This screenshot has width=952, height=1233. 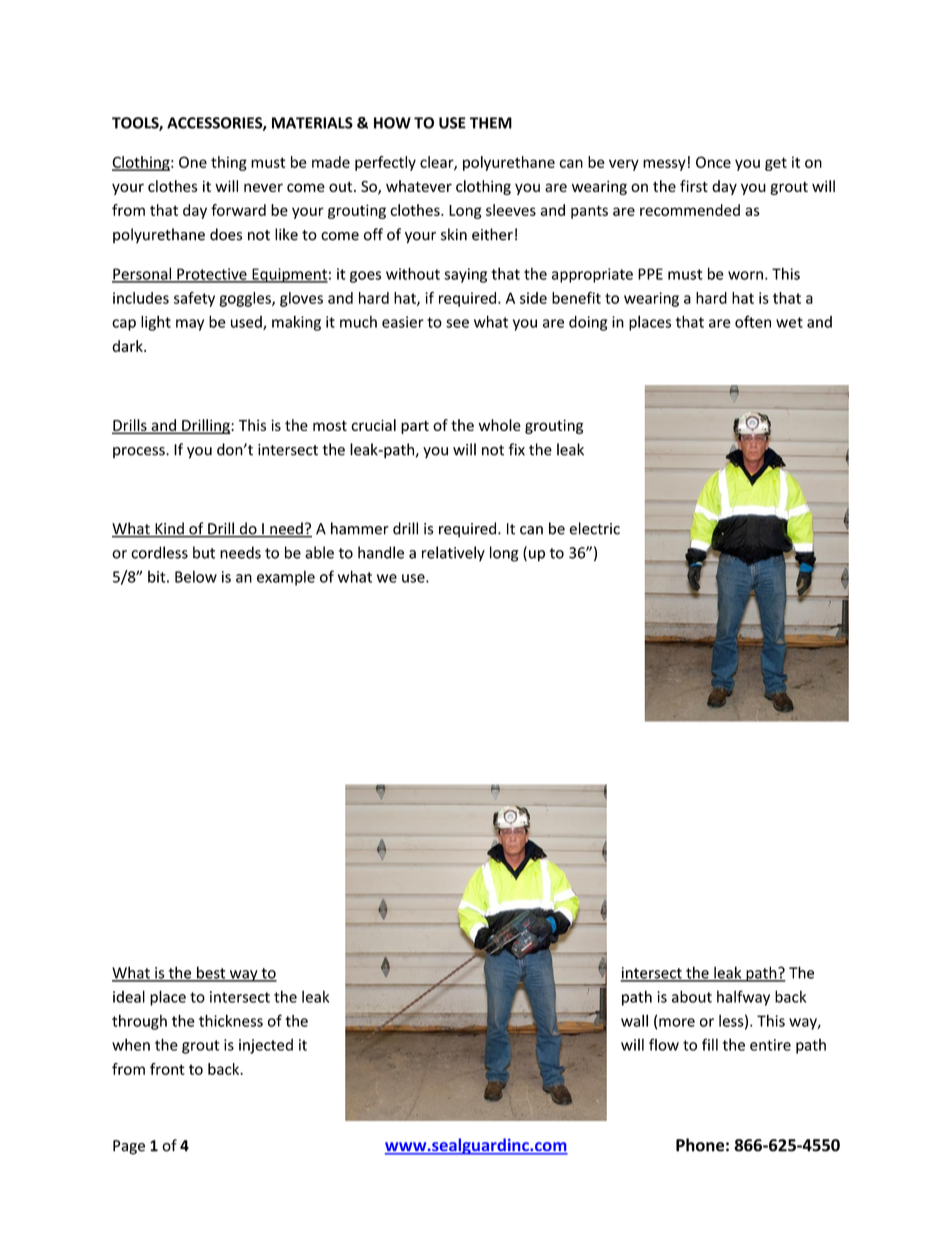 I want to click on best, so click(x=211, y=973).
